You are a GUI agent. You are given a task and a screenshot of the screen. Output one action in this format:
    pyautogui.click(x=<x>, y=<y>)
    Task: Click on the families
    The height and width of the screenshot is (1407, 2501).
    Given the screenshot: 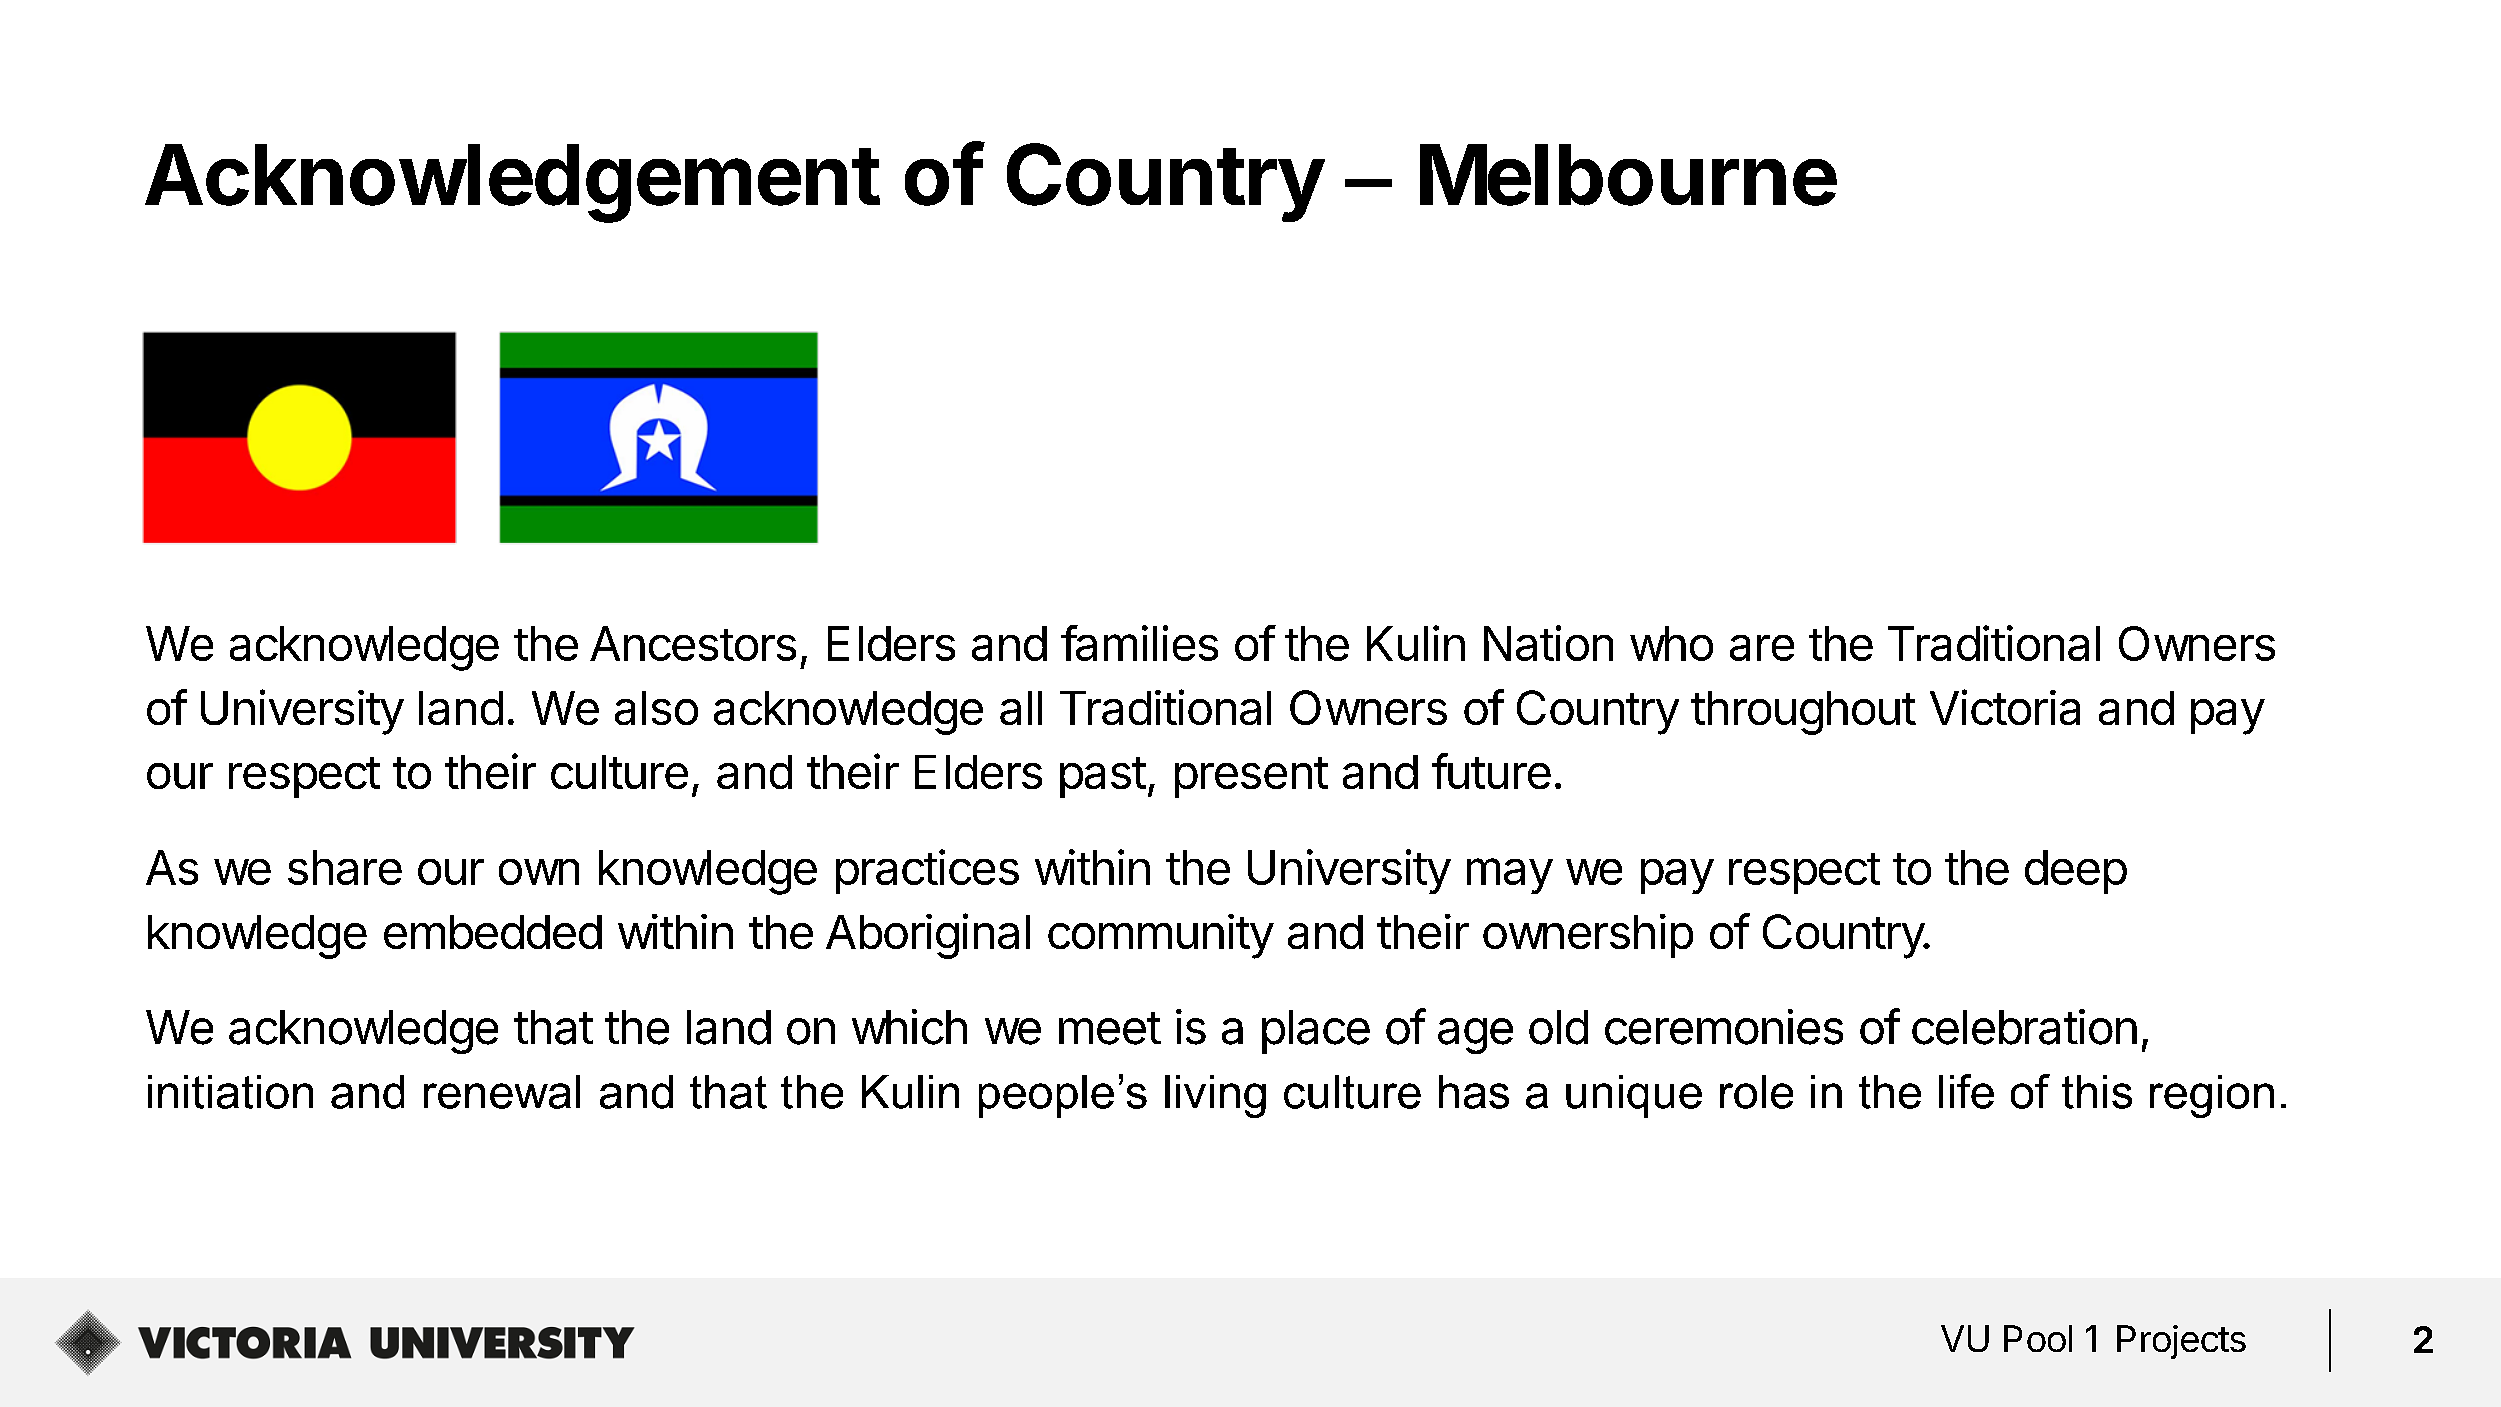 What is the action you would take?
    pyautogui.click(x=1139, y=643)
